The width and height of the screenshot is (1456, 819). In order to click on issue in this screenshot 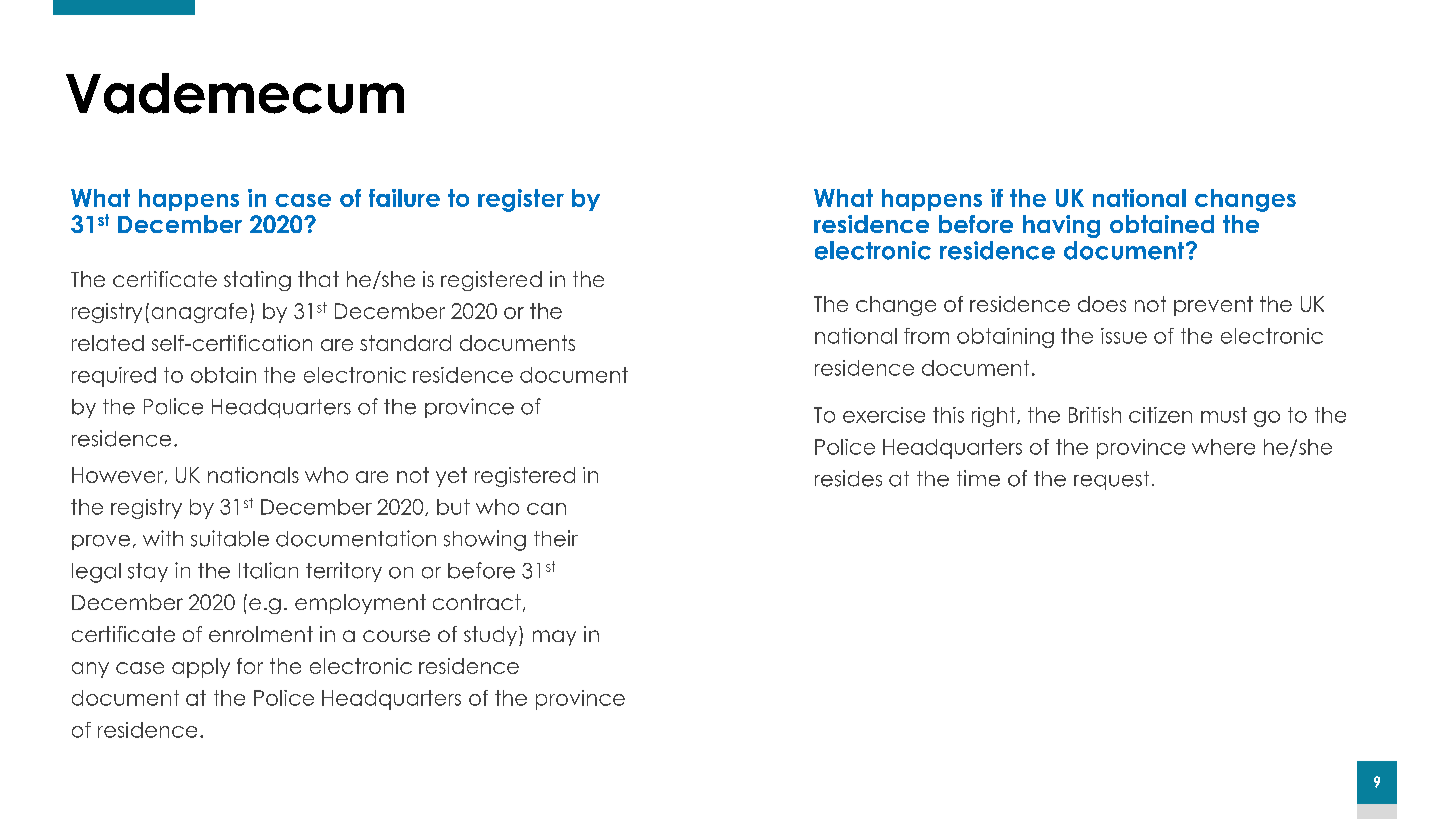, I will do `click(1124, 336)`.
